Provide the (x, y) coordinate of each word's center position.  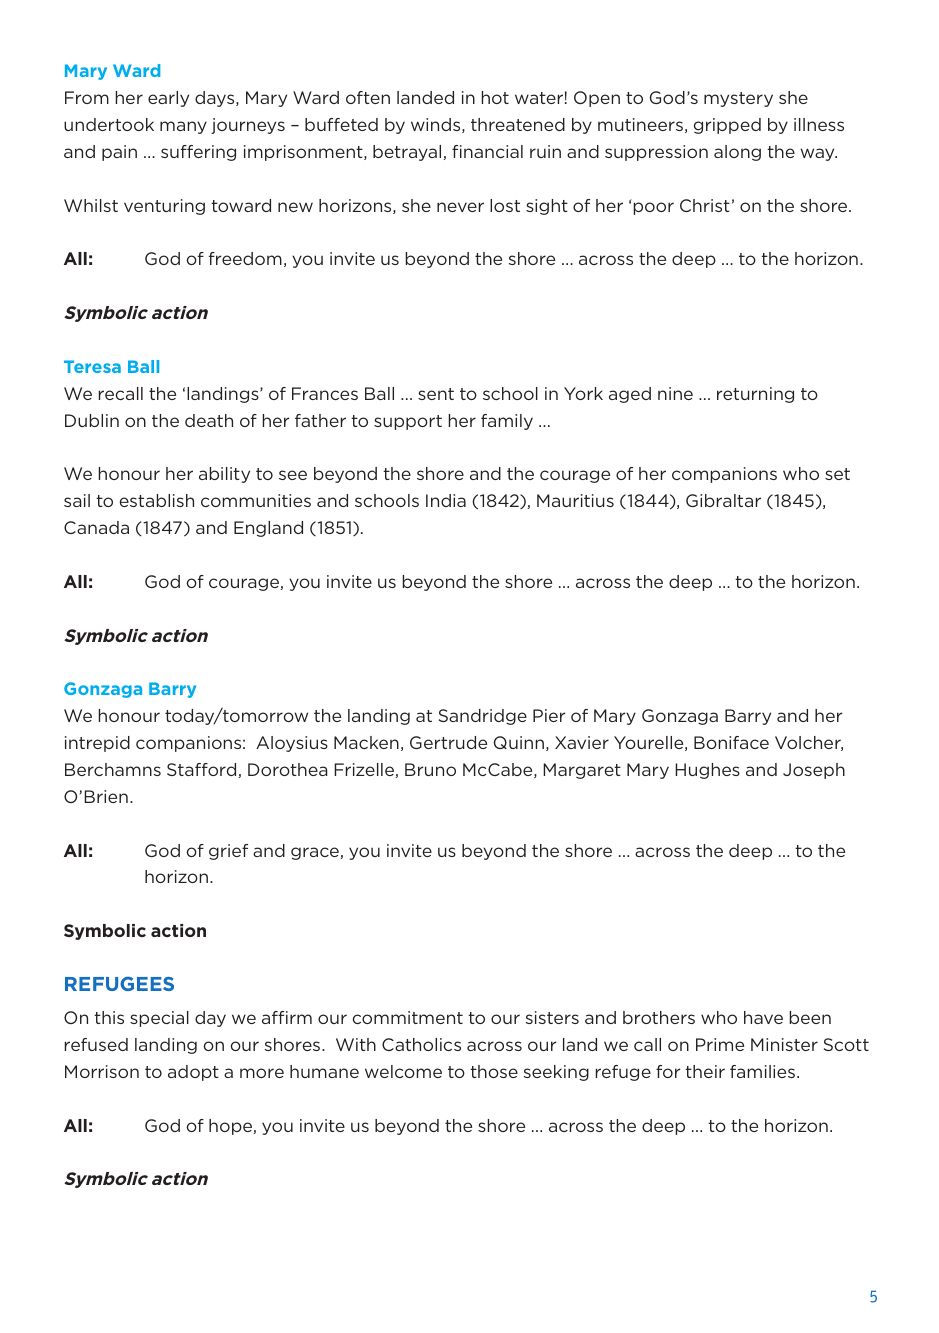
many (183, 127)
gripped (727, 126)
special (159, 1019)
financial (487, 151)
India (446, 500)
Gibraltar (723, 500)
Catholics (421, 1044)
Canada (96, 527)
